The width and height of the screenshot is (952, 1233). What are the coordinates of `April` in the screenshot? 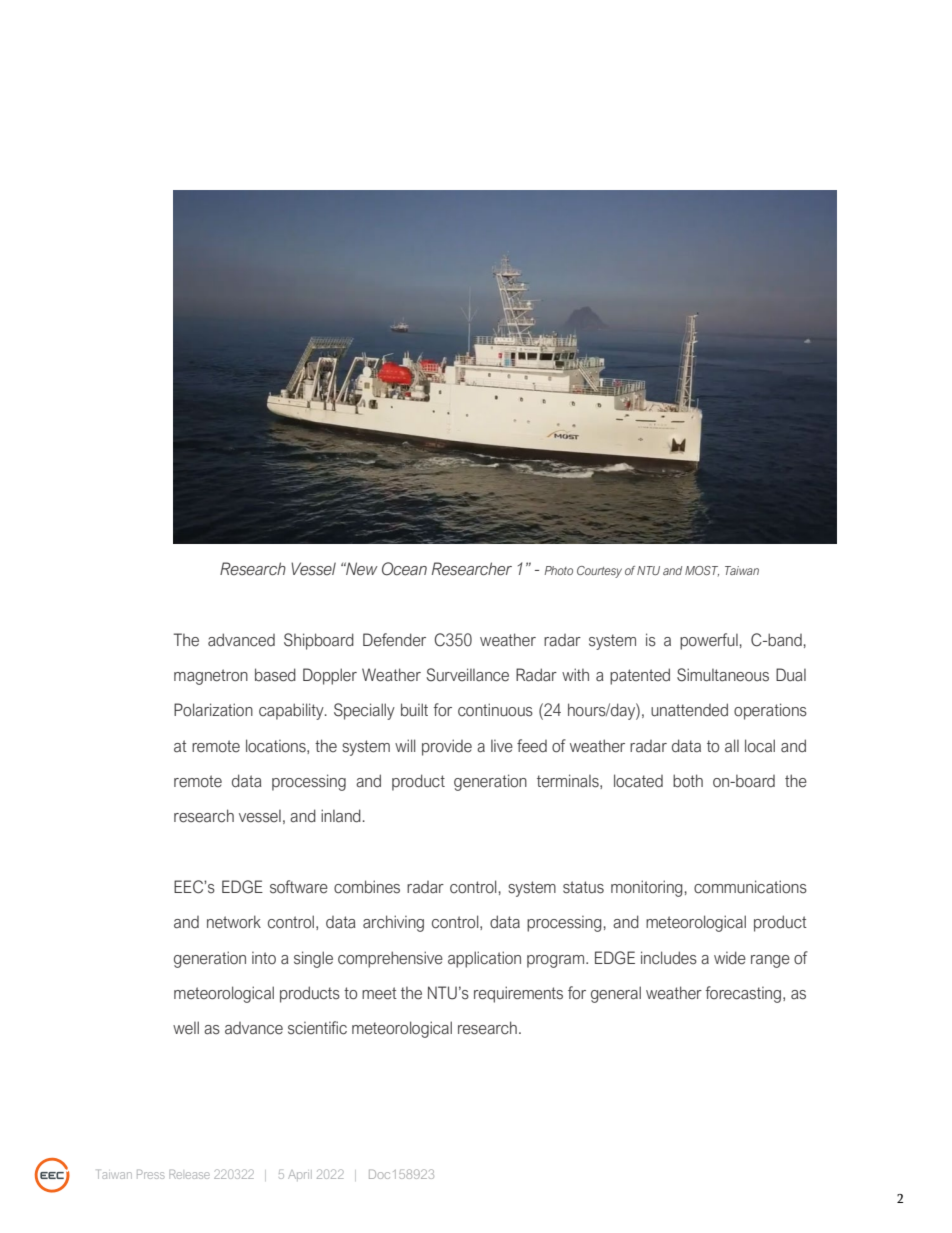 It's located at (300, 1175).
